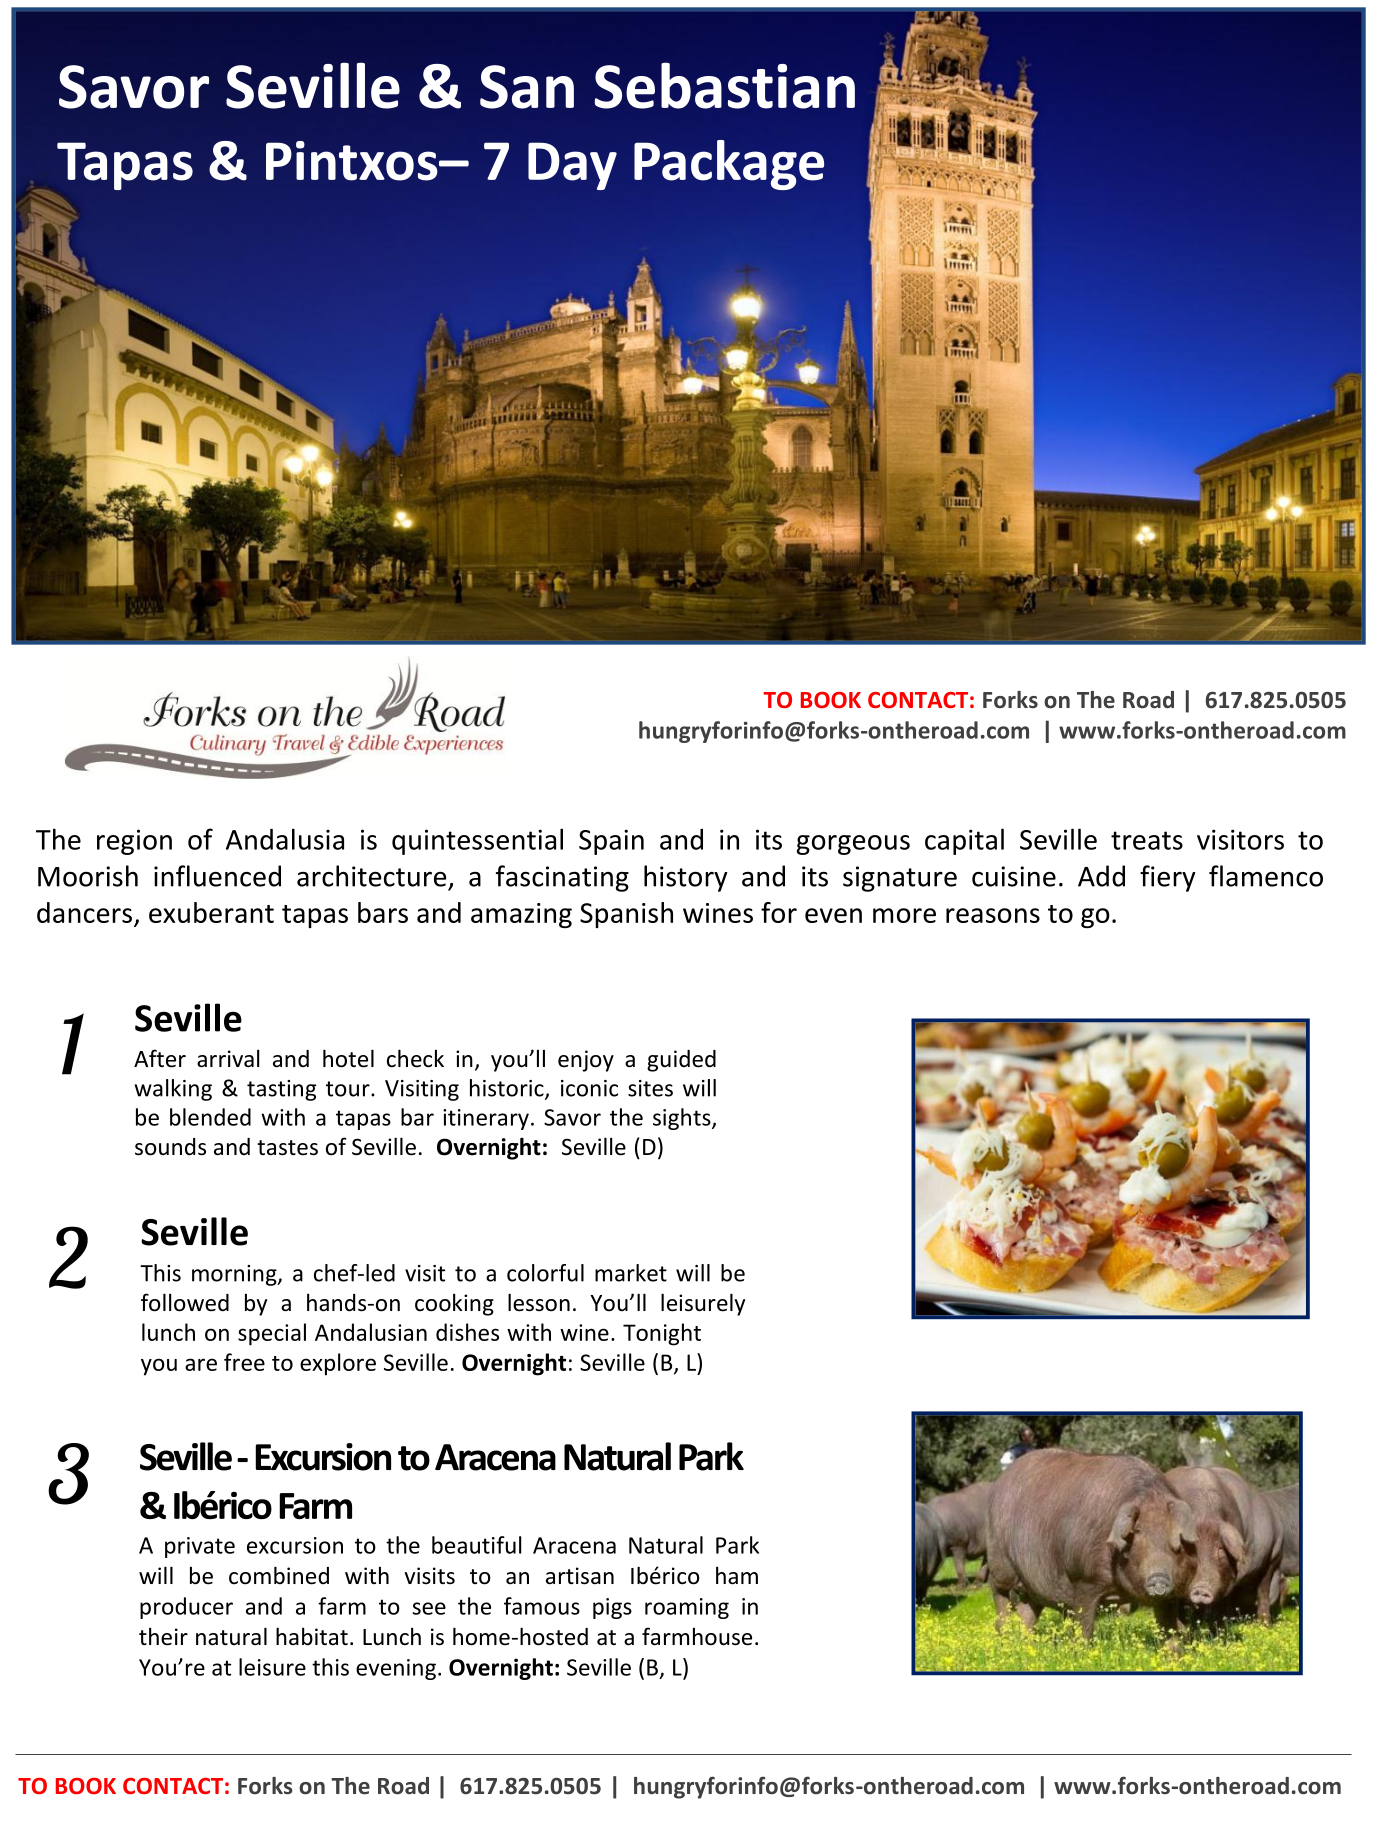 This document has width=1373, height=1831. What do you see at coordinates (1101, 876) in the document?
I see `Add` at bounding box center [1101, 876].
